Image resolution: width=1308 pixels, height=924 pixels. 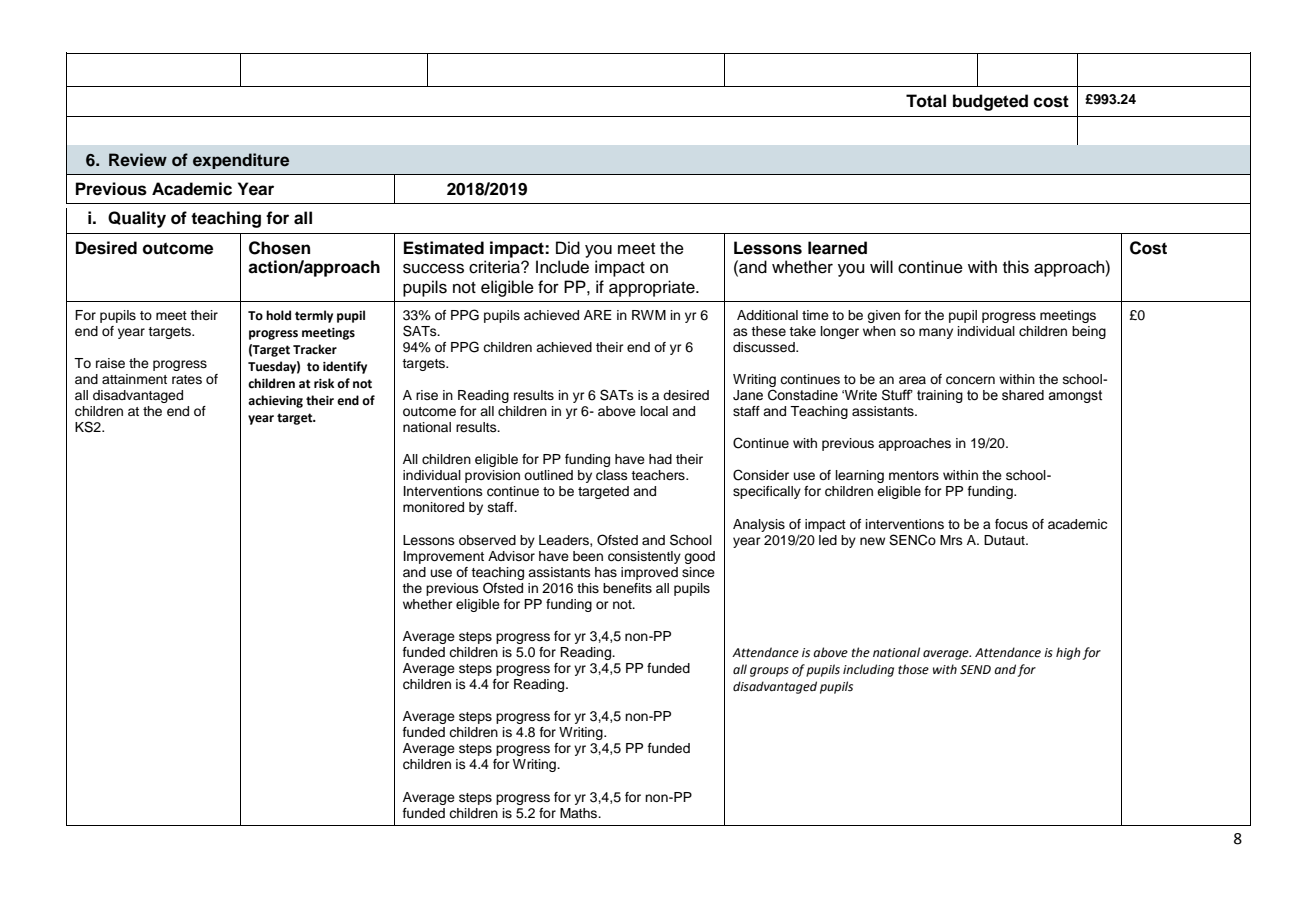 What do you see at coordinates (444, 557) in the screenshot?
I see `Improvement` at bounding box center [444, 557].
